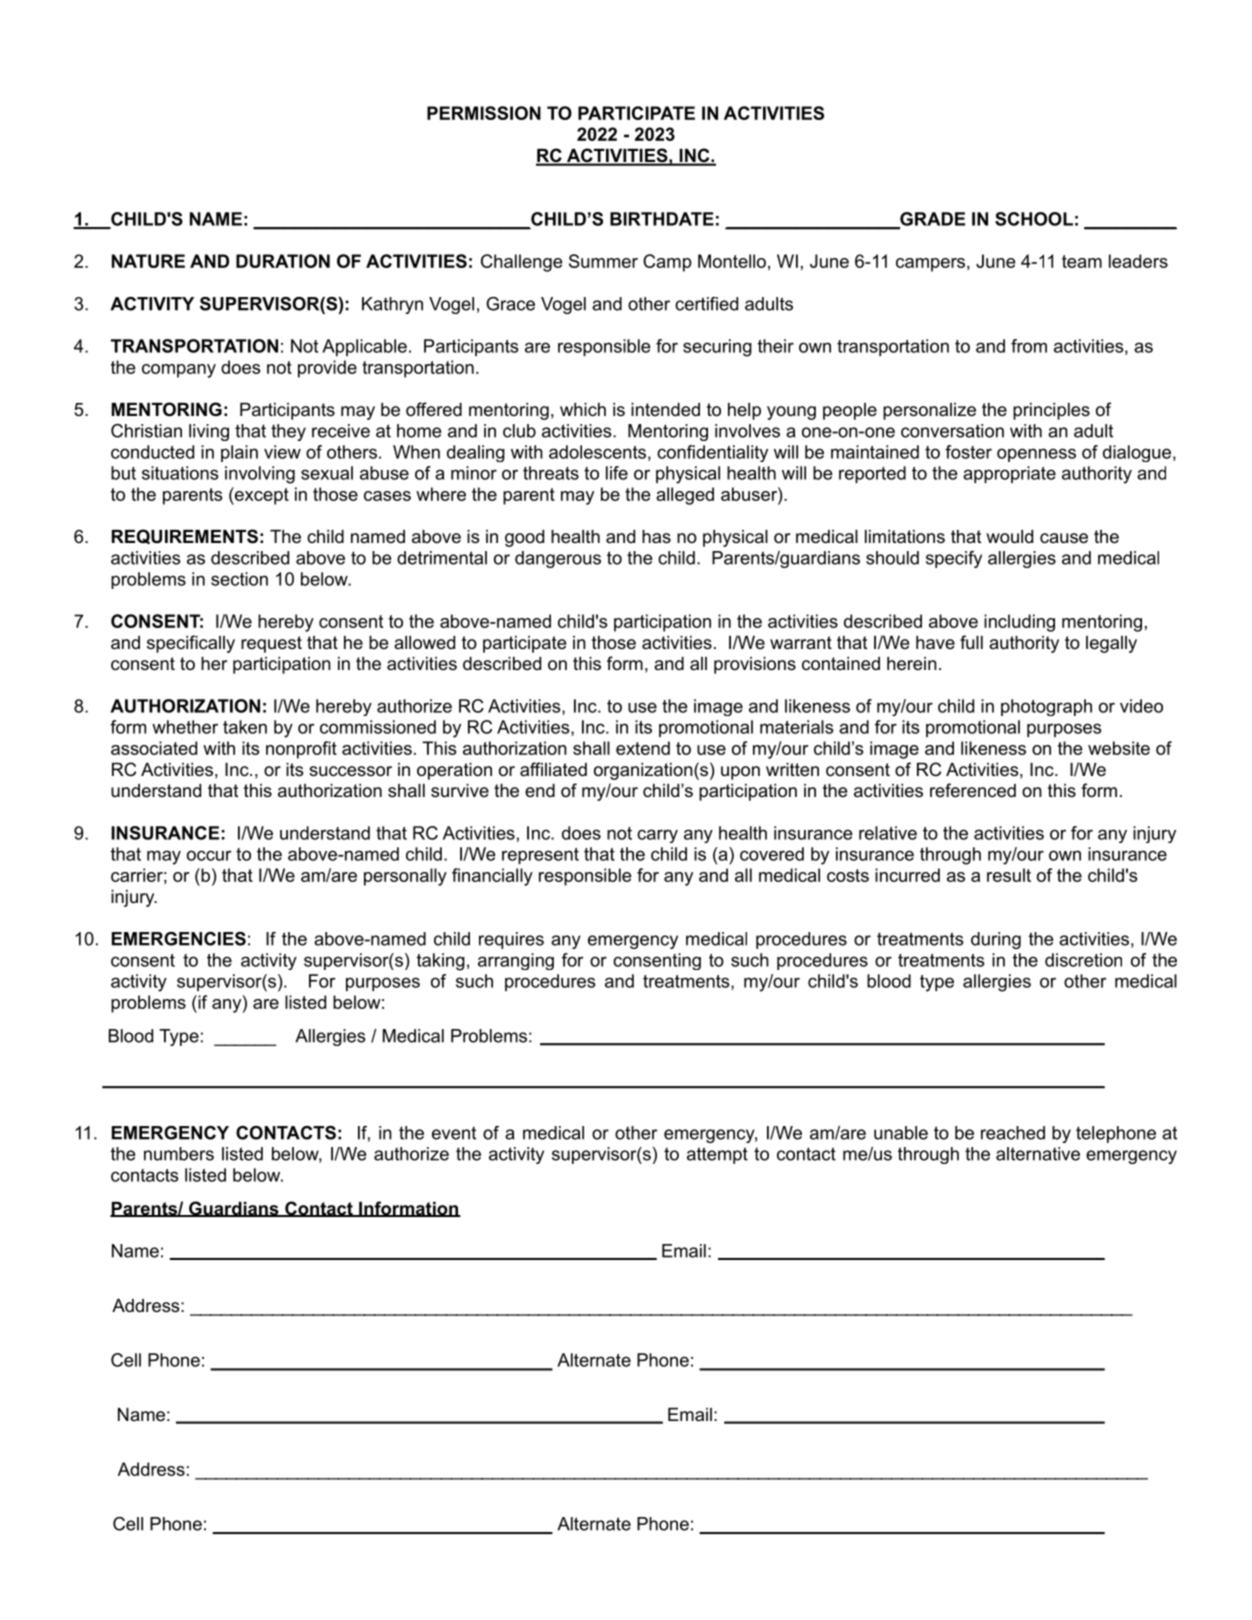  What do you see at coordinates (1034, 219) in the screenshot?
I see `SCHOOL` at bounding box center [1034, 219].
